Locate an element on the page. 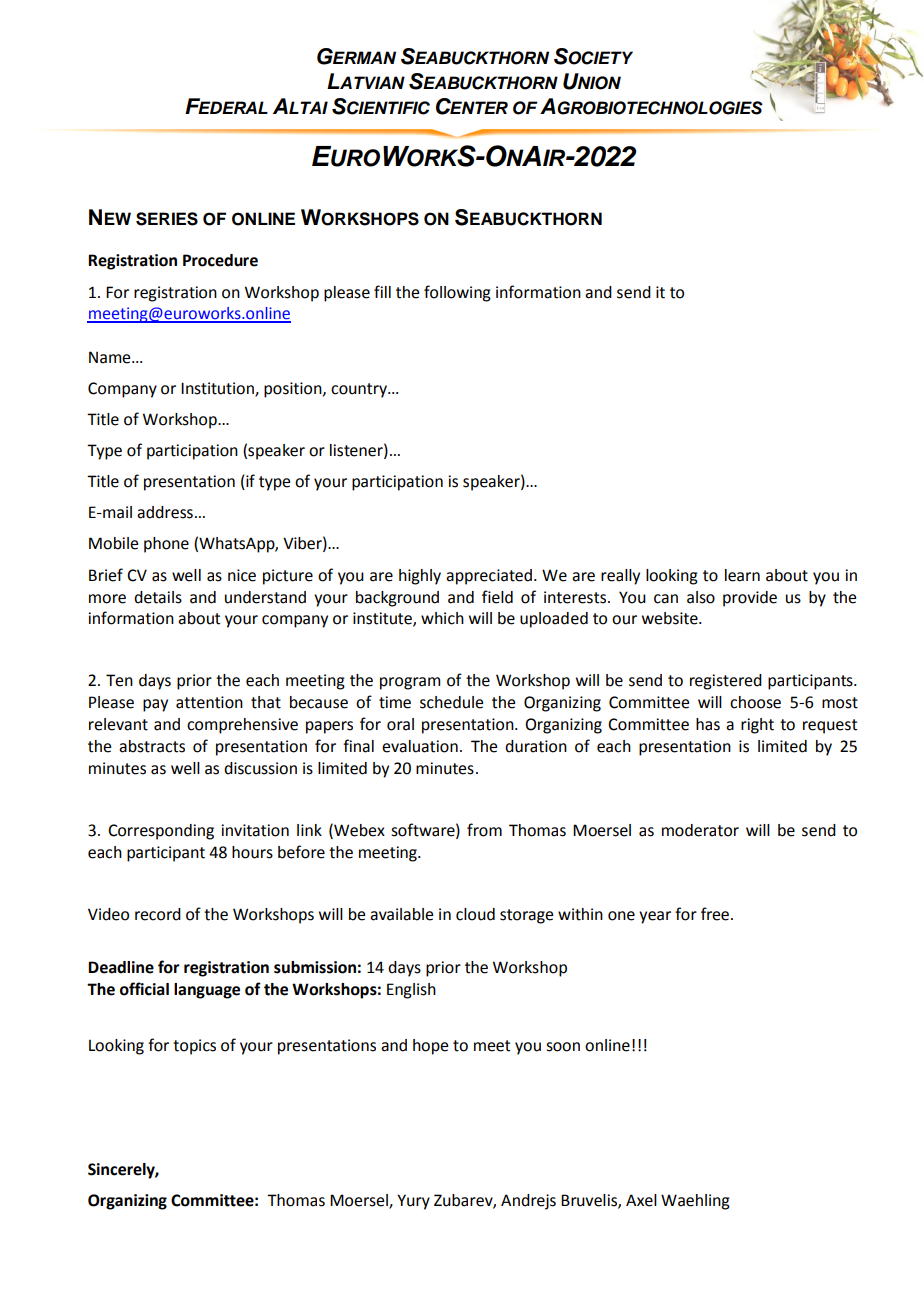 The width and height of the page is (924, 1307). moderator is located at coordinates (700, 830).
